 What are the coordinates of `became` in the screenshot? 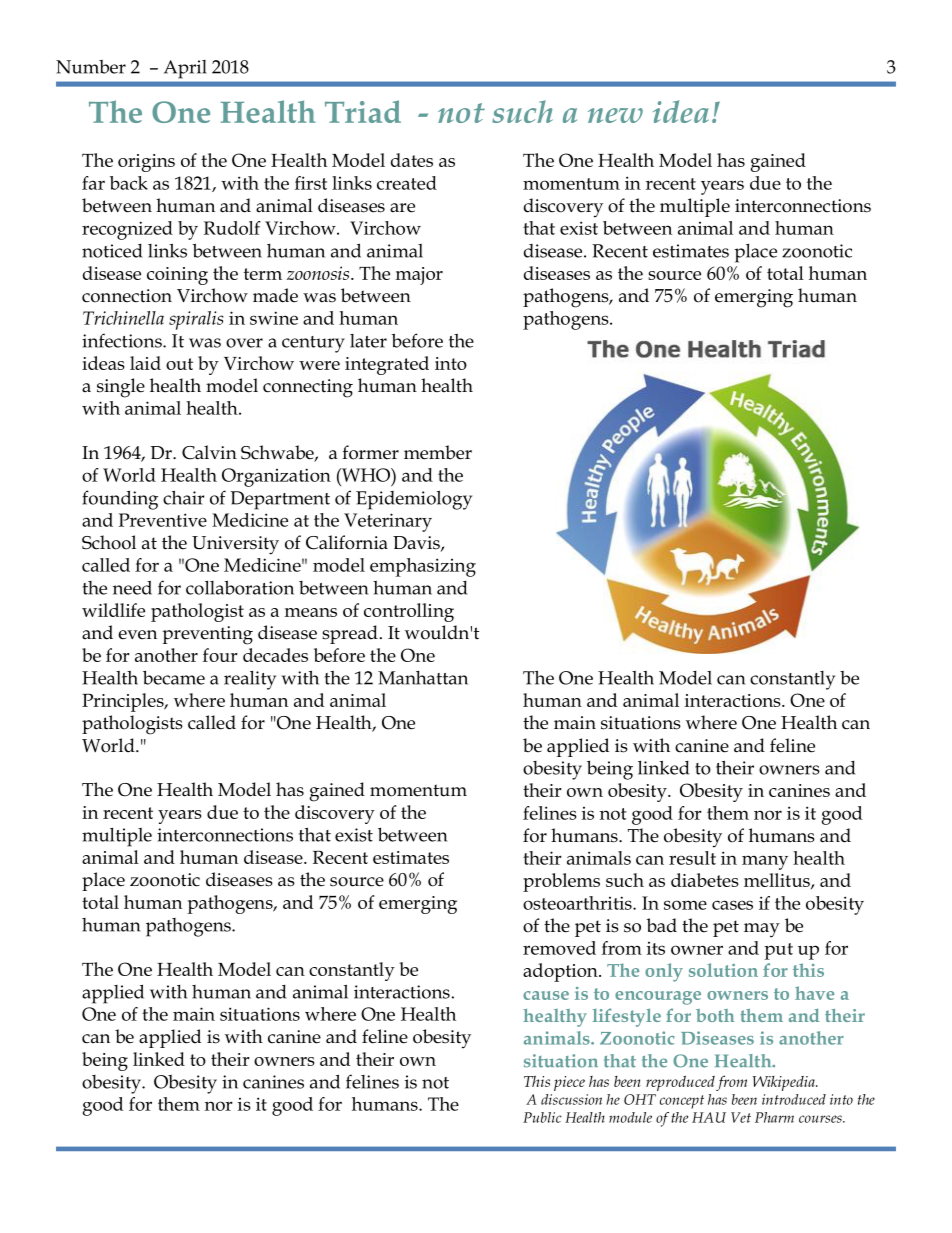 It's located at (174, 677).
